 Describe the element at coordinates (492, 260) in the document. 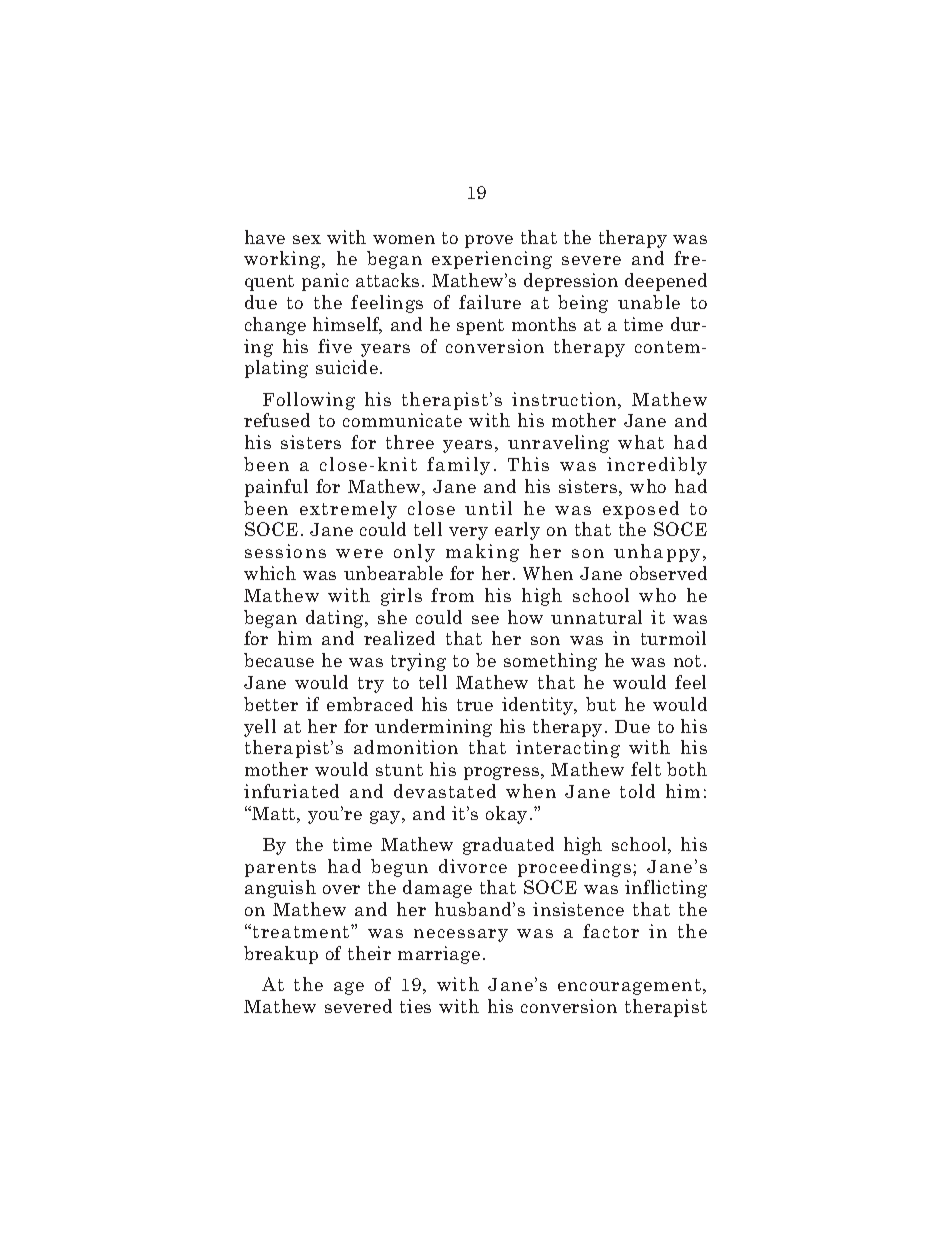

I see `experiencing` at that location.
